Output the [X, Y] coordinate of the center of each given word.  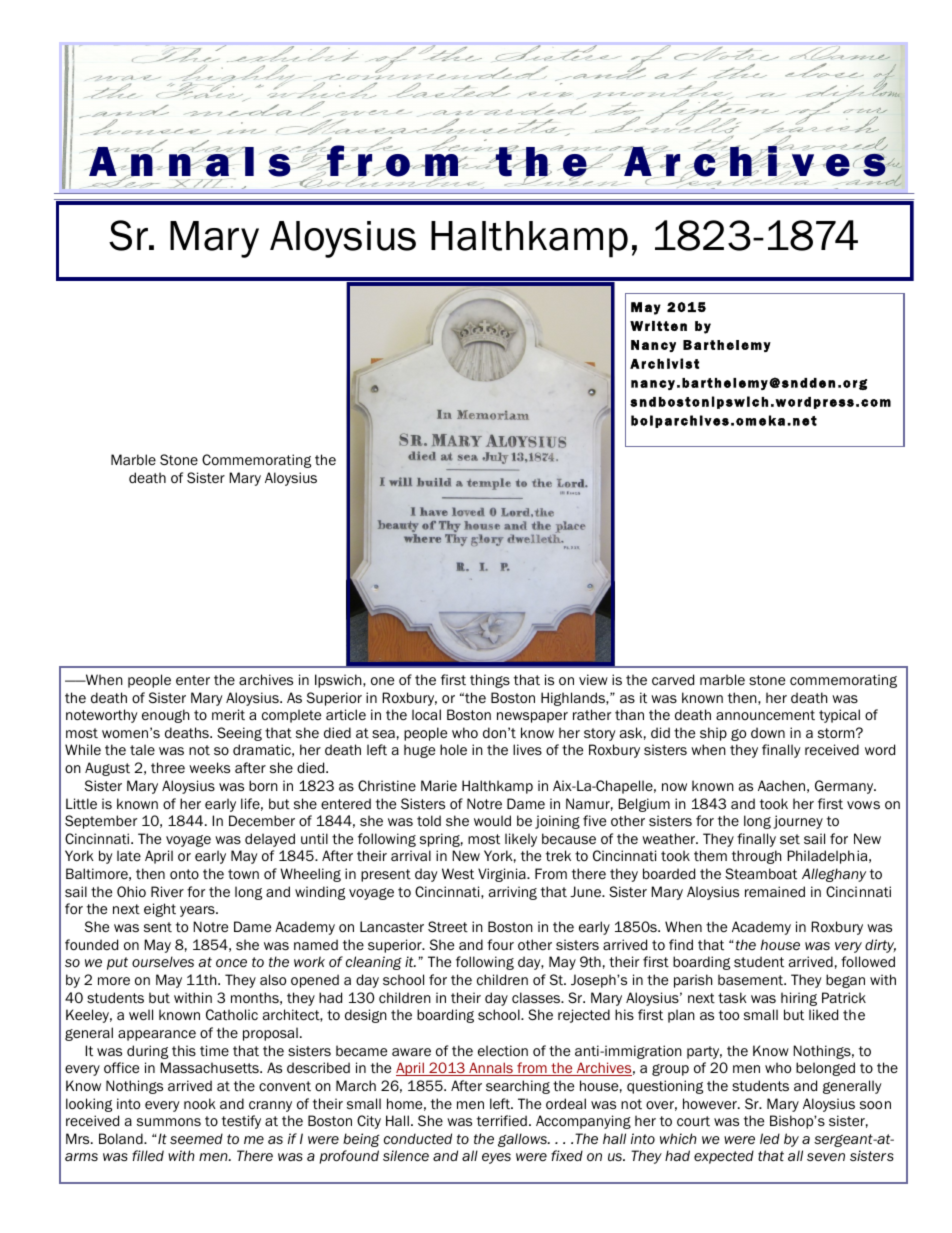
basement [752, 979]
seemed [196, 1139]
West [458, 873]
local [426, 715]
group [670, 1070]
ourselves [163, 962]
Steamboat [761, 873]
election [503, 1051]
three [168, 767]
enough [165, 716]
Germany [845, 787]
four [500, 944]
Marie [439, 785]
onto [184, 874]
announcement [765, 715]
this [184, 1050]
